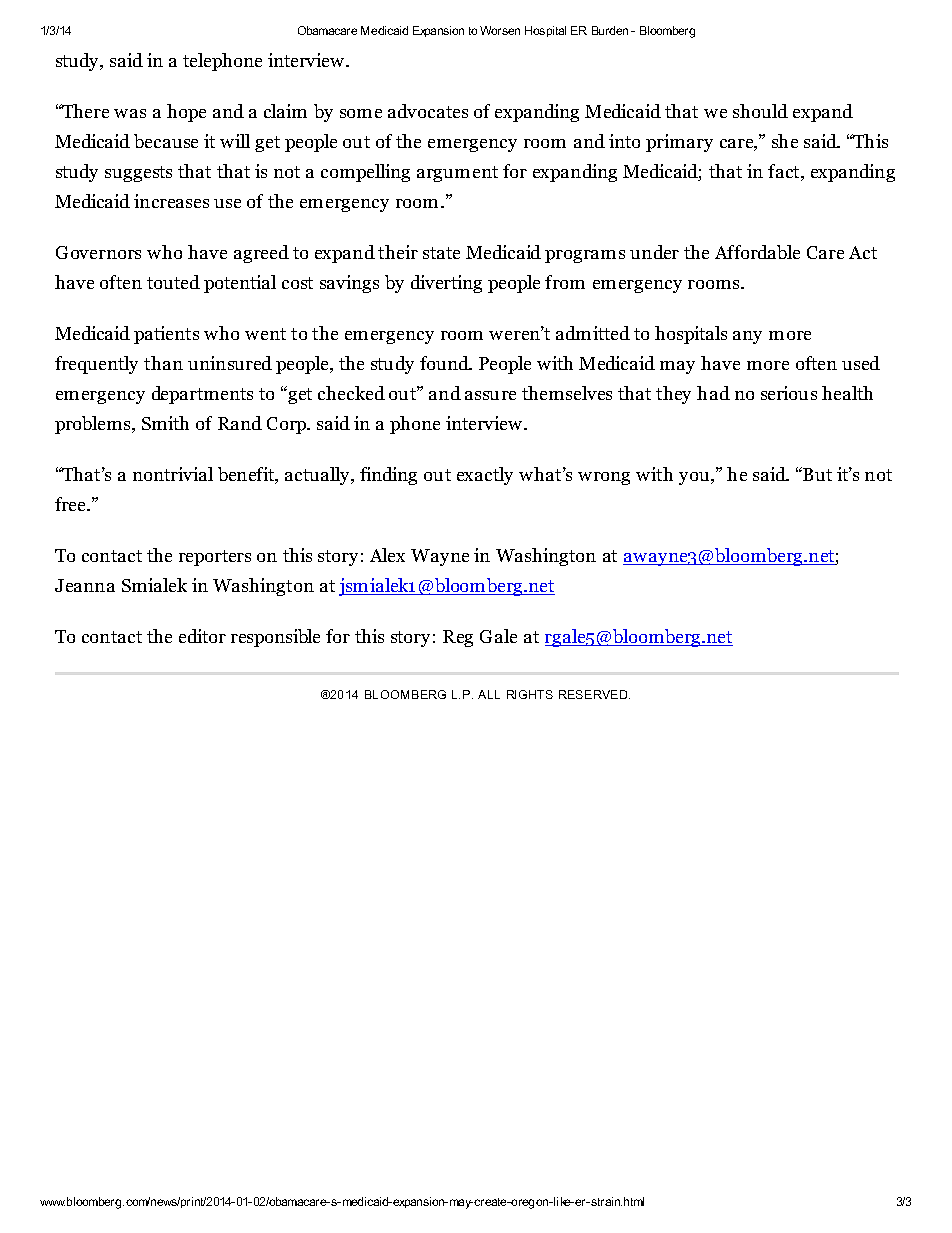  What do you see at coordinates (186, 113) in the image?
I see `hope` at bounding box center [186, 113].
